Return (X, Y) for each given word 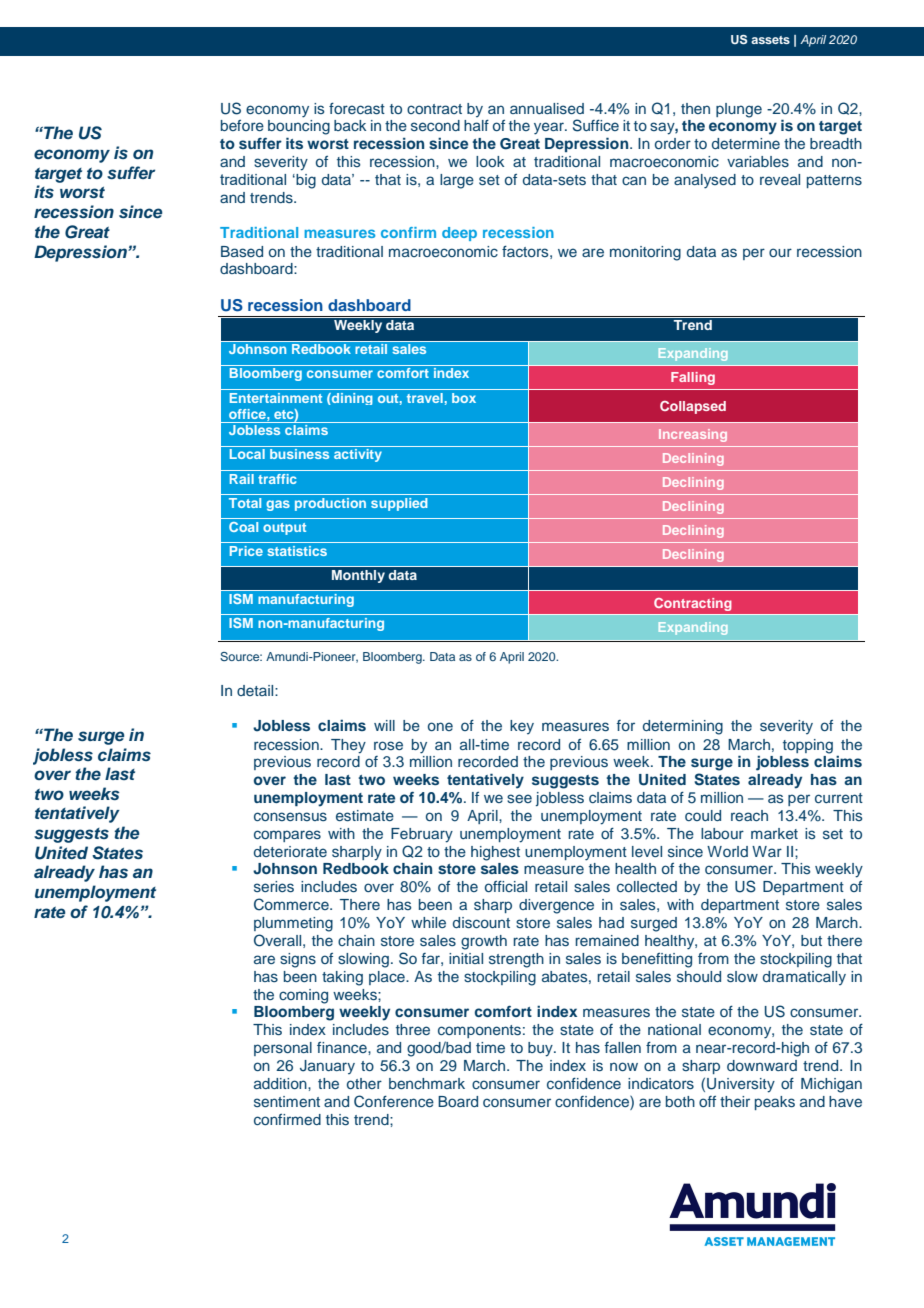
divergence (556, 906)
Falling (693, 378)
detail (256, 690)
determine (746, 143)
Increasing (693, 435)
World (727, 851)
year (550, 128)
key (522, 727)
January (327, 1067)
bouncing (299, 127)
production (330, 504)
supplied (399, 504)
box (464, 398)
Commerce (292, 904)
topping (808, 746)
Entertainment (276, 398)
